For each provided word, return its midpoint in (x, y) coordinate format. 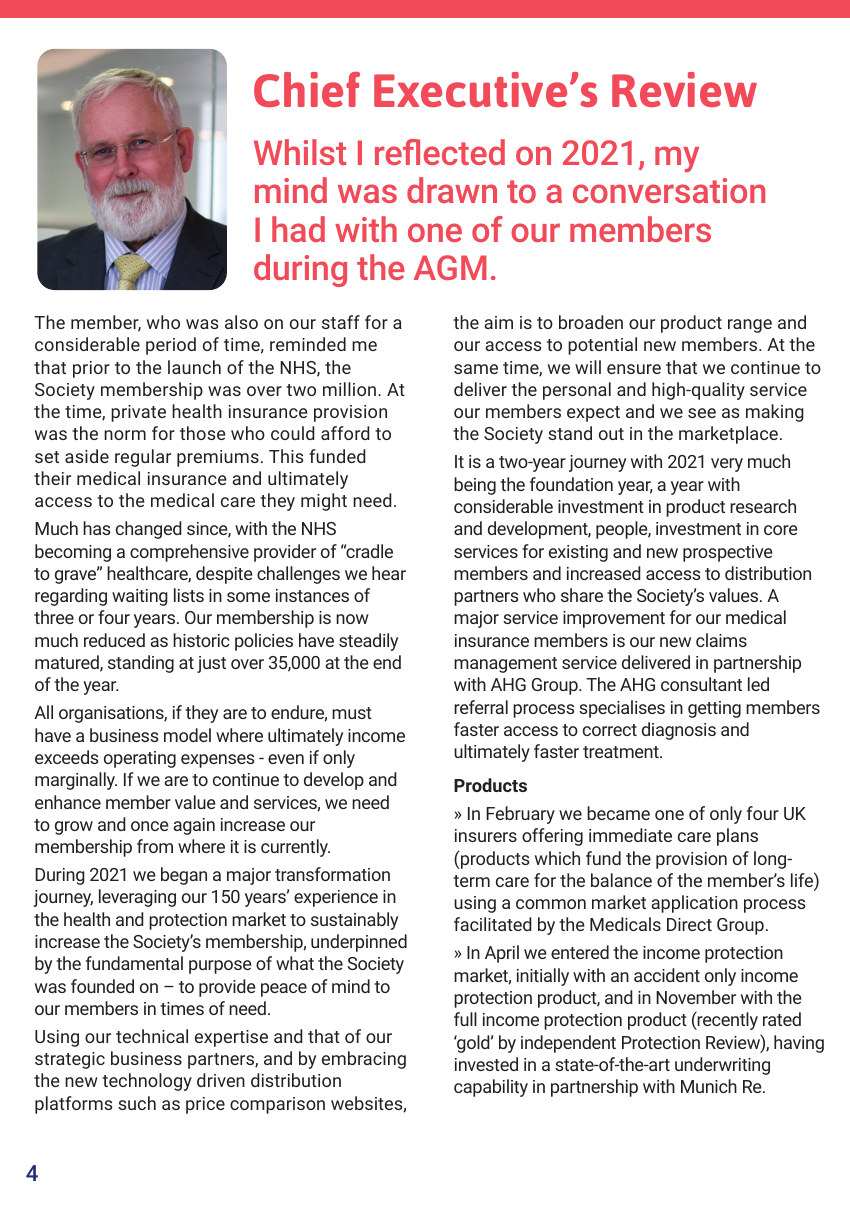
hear (389, 573)
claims (721, 640)
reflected (440, 152)
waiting (140, 597)
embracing (364, 1060)
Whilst (300, 152)
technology (147, 1082)
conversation (669, 190)
